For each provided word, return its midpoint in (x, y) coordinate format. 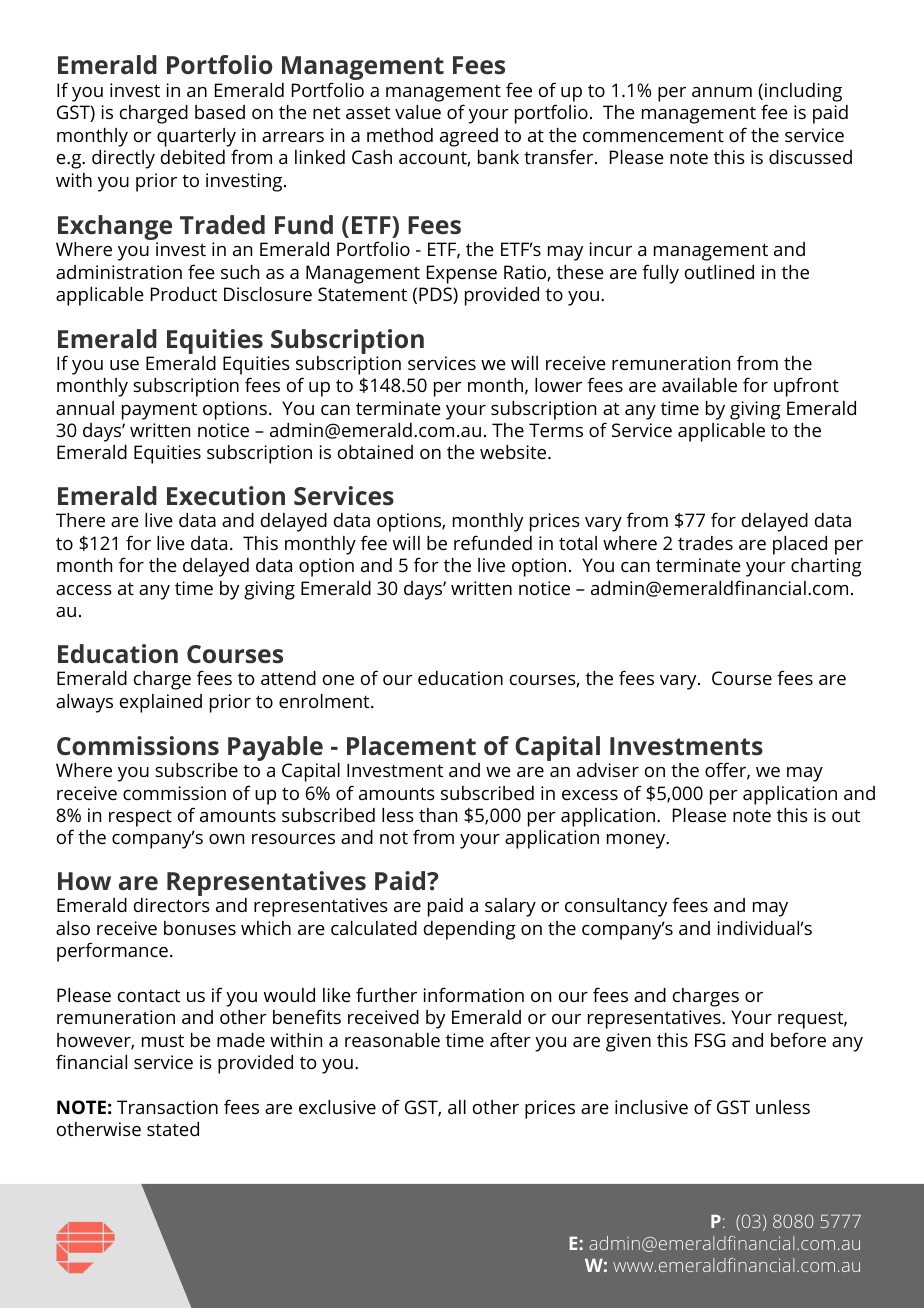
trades (705, 543)
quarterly (196, 137)
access (84, 590)
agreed (469, 137)
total (578, 543)
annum (722, 92)
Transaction (167, 1107)
